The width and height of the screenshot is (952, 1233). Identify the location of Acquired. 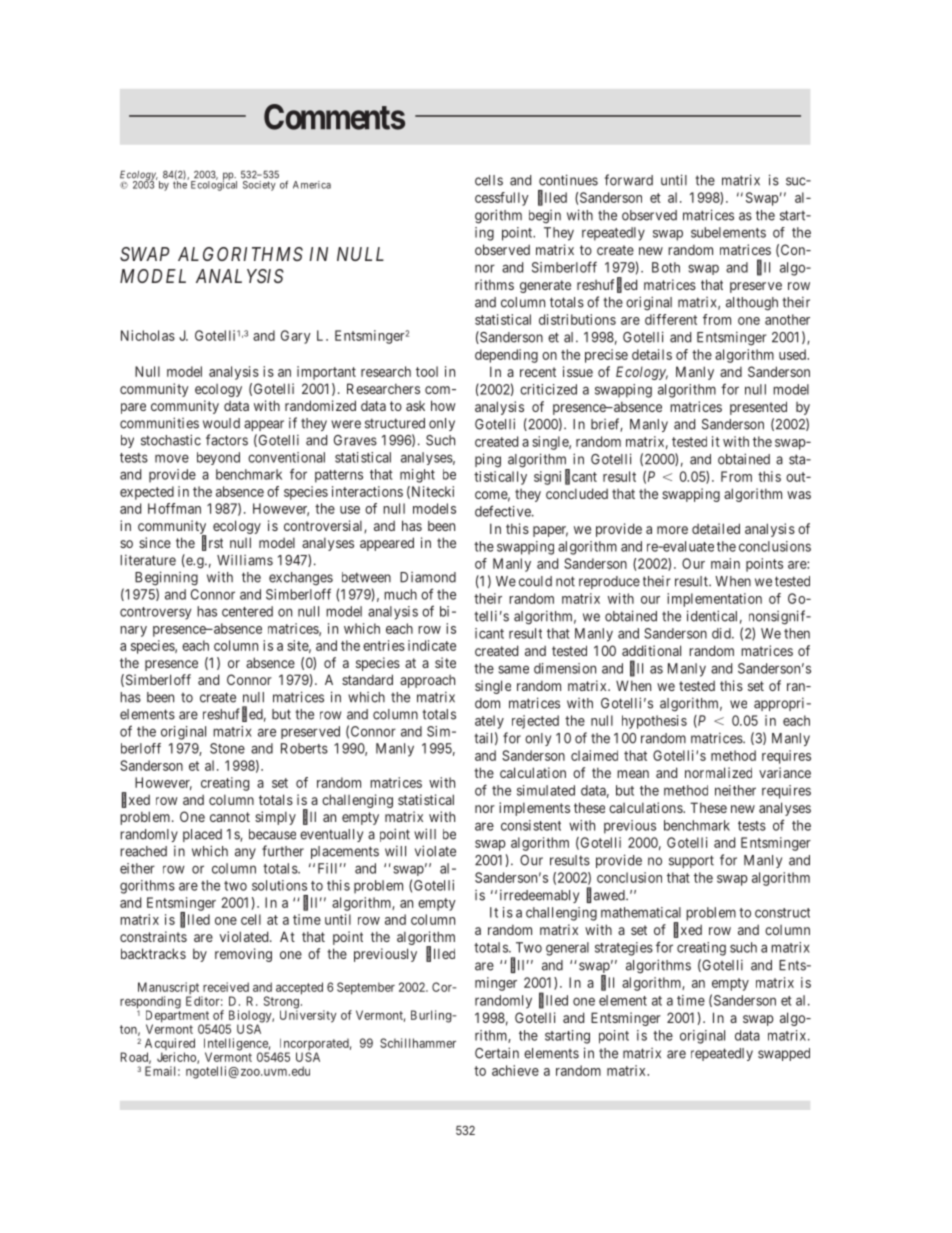
(170, 1045).
